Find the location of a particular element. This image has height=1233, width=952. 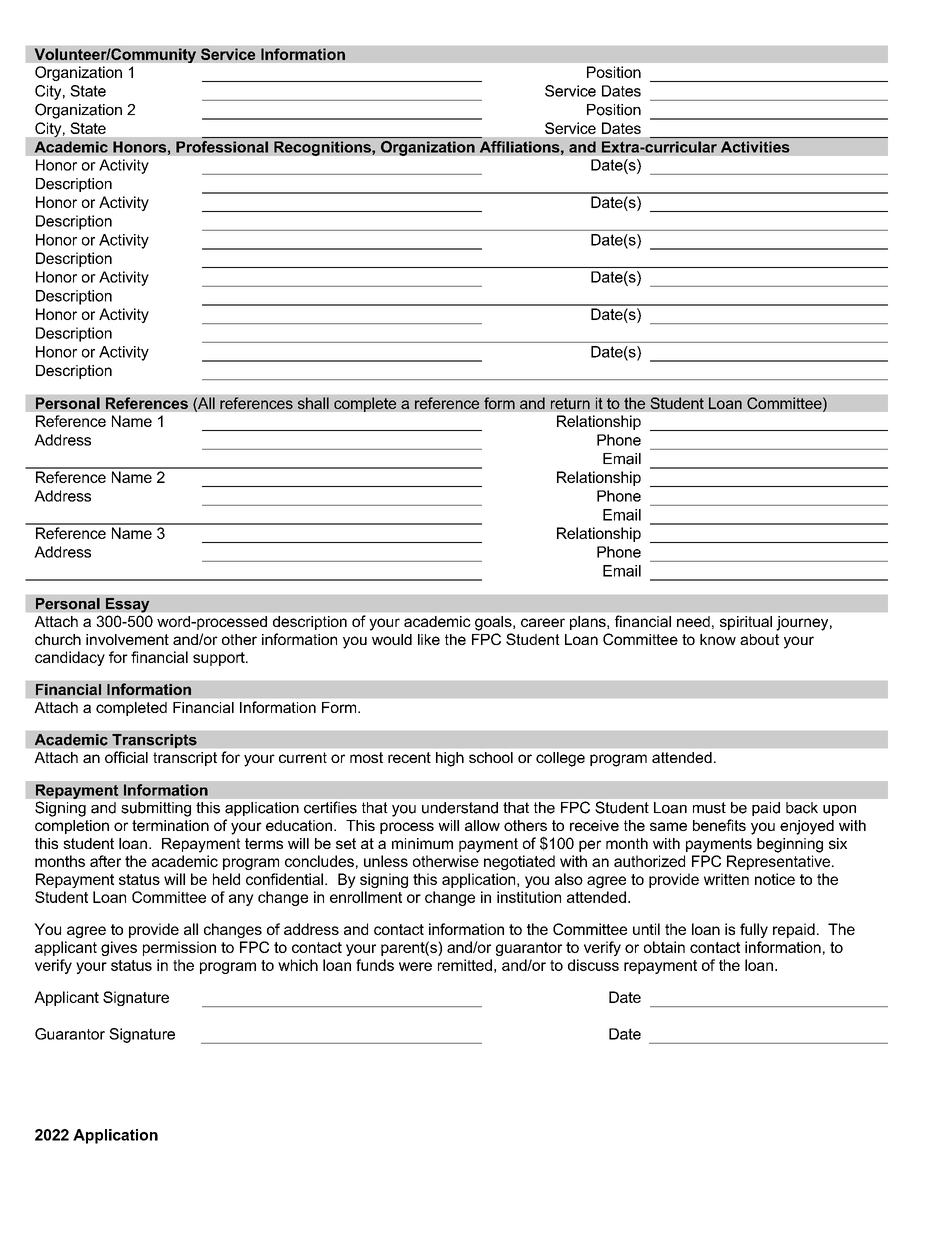

Professional is located at coordinates (222, 147).
